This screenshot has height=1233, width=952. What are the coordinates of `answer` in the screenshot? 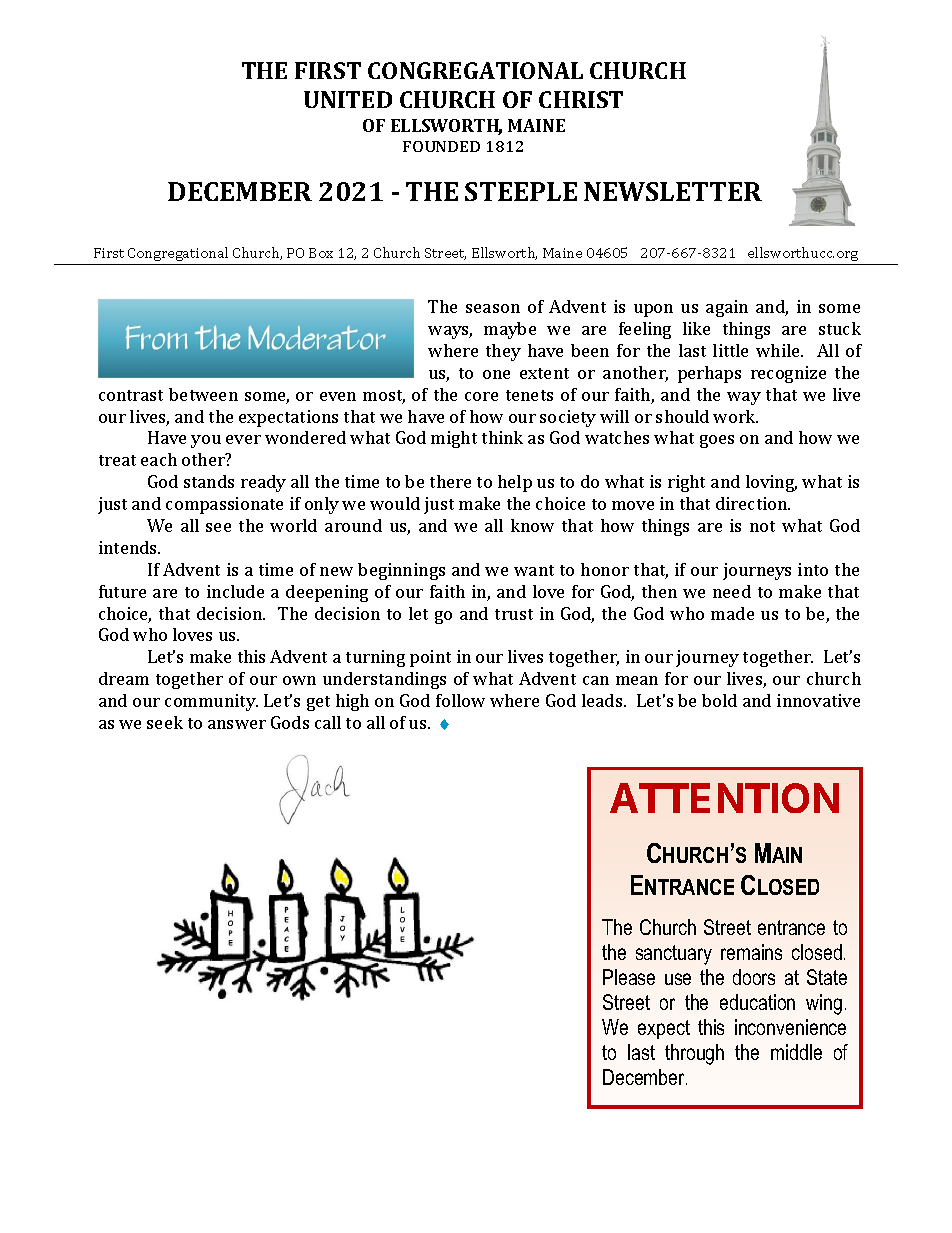 It's located at (237, 724).
